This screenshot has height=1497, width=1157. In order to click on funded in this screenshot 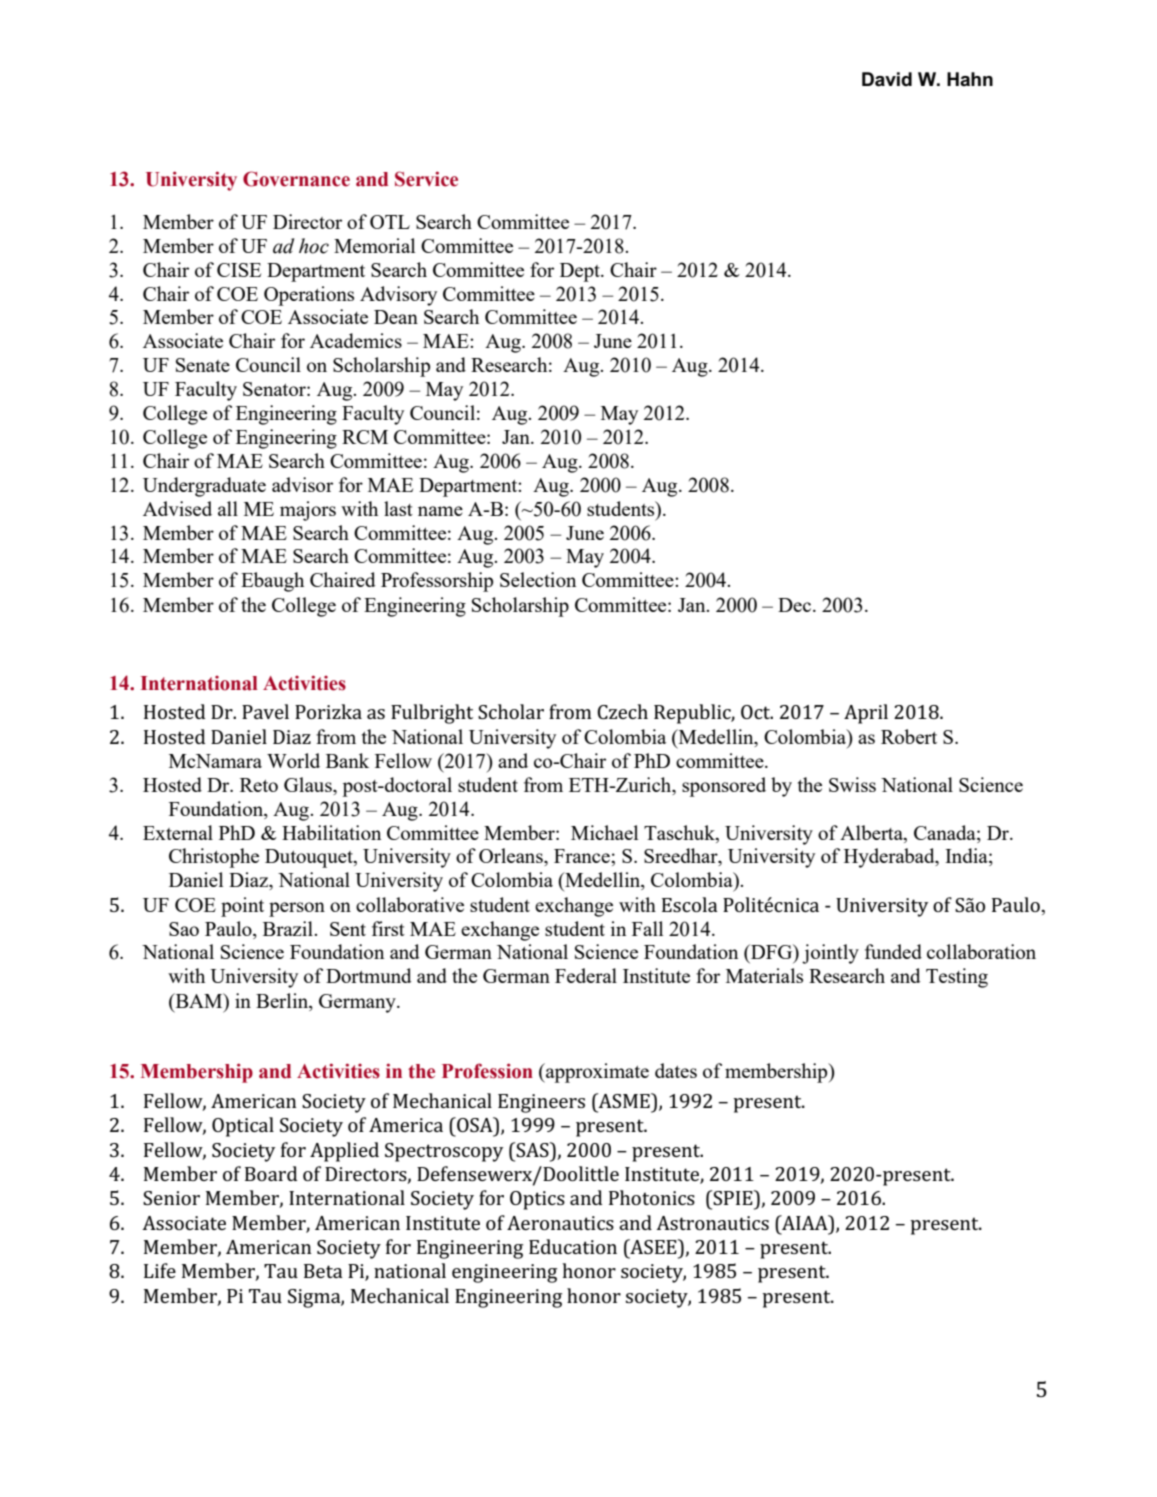, I will do `click(893, 951)`.
